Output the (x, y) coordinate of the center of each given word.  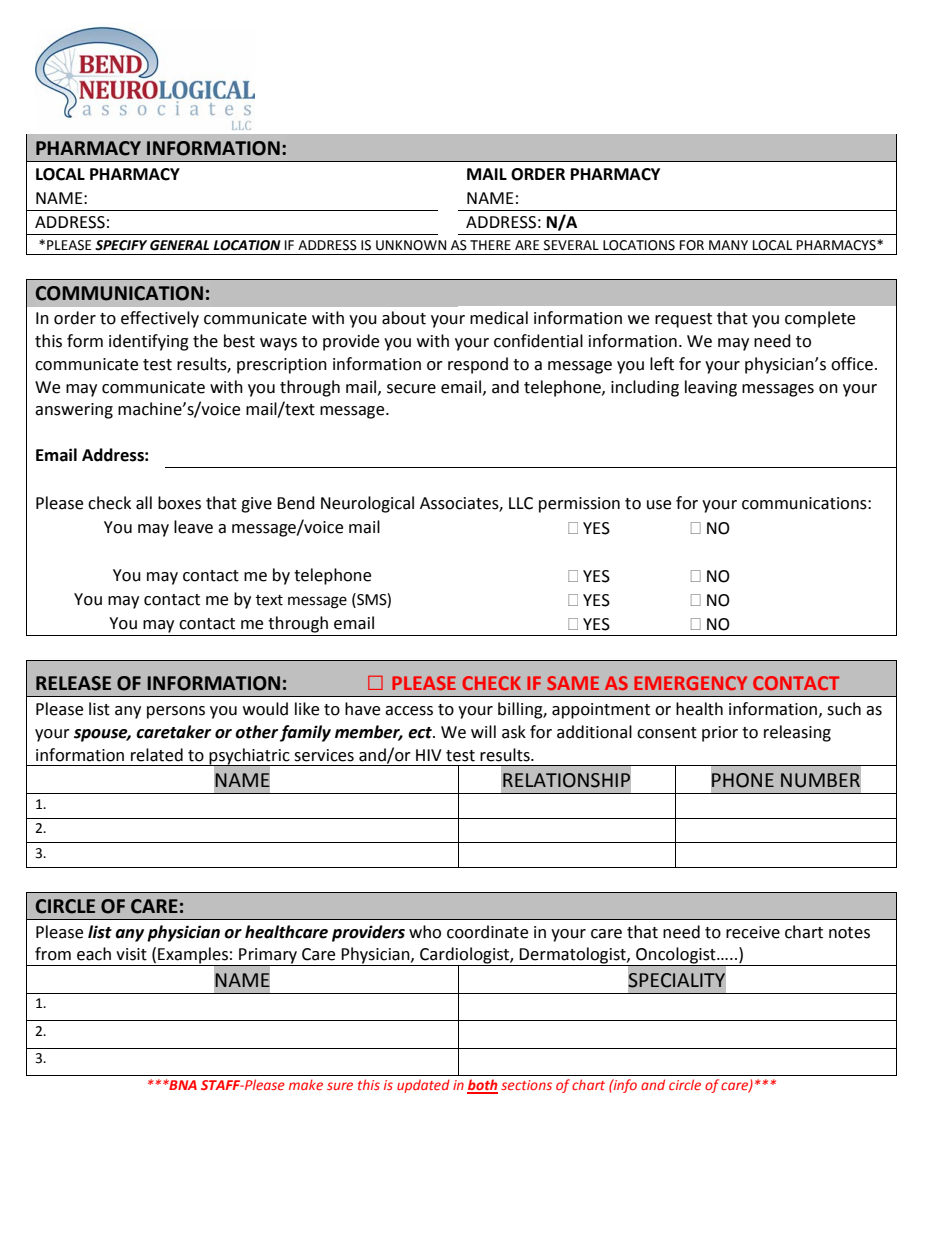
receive (753, 932)
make (306, 1084)
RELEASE (73, 683)
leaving (711, 388)
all (144, 503)
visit (131, 954)
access (409, 711)
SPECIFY (121, 245)
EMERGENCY (690, 683)
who (425, 932)
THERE (490, 245)
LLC (521, 503)
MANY (728, 245)
